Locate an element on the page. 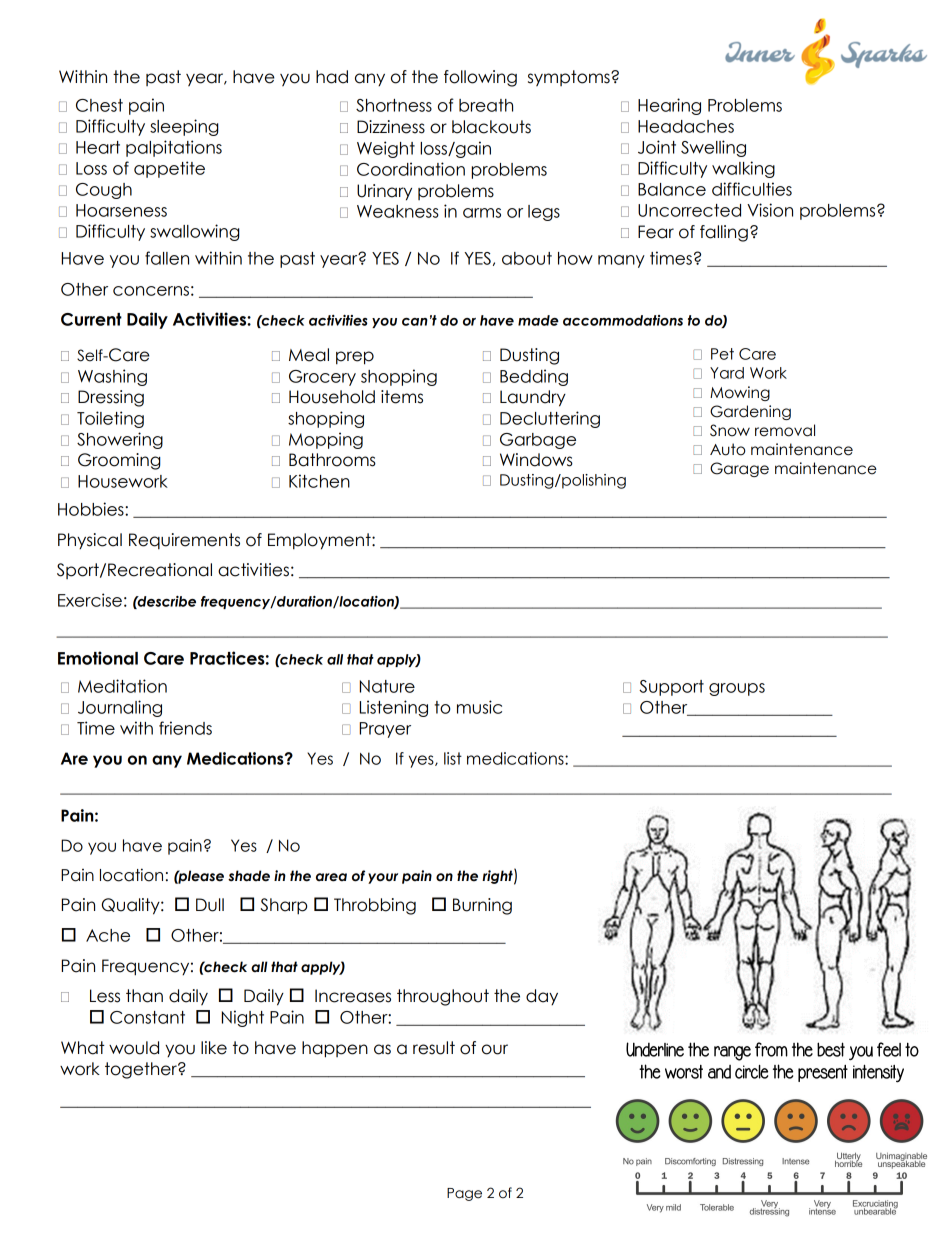  Mowing is located at coordinates (740, 393).
